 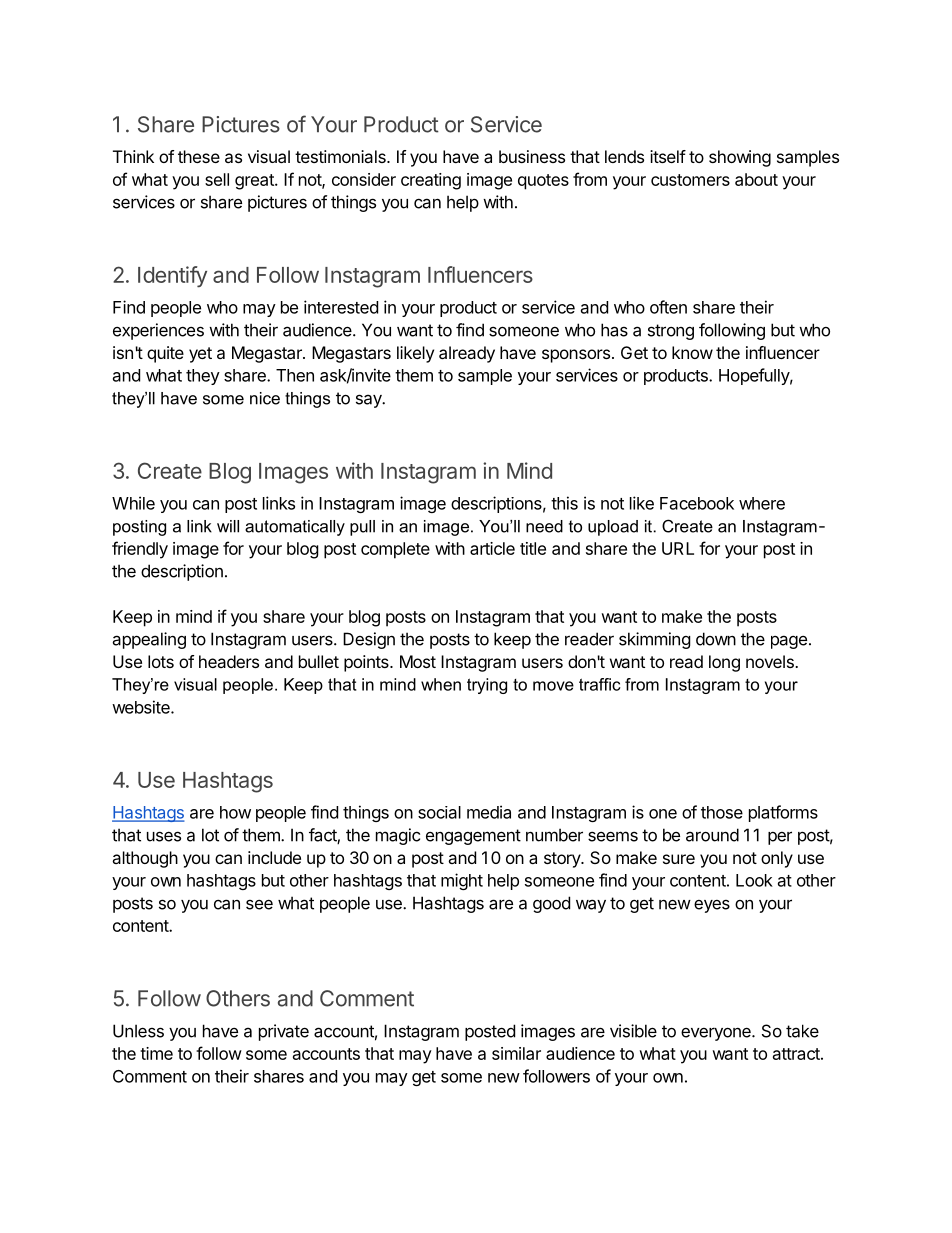 What do you see at coordinates (156, 1053) in the page?
I see `time` at bounding box center [156, 1053].
